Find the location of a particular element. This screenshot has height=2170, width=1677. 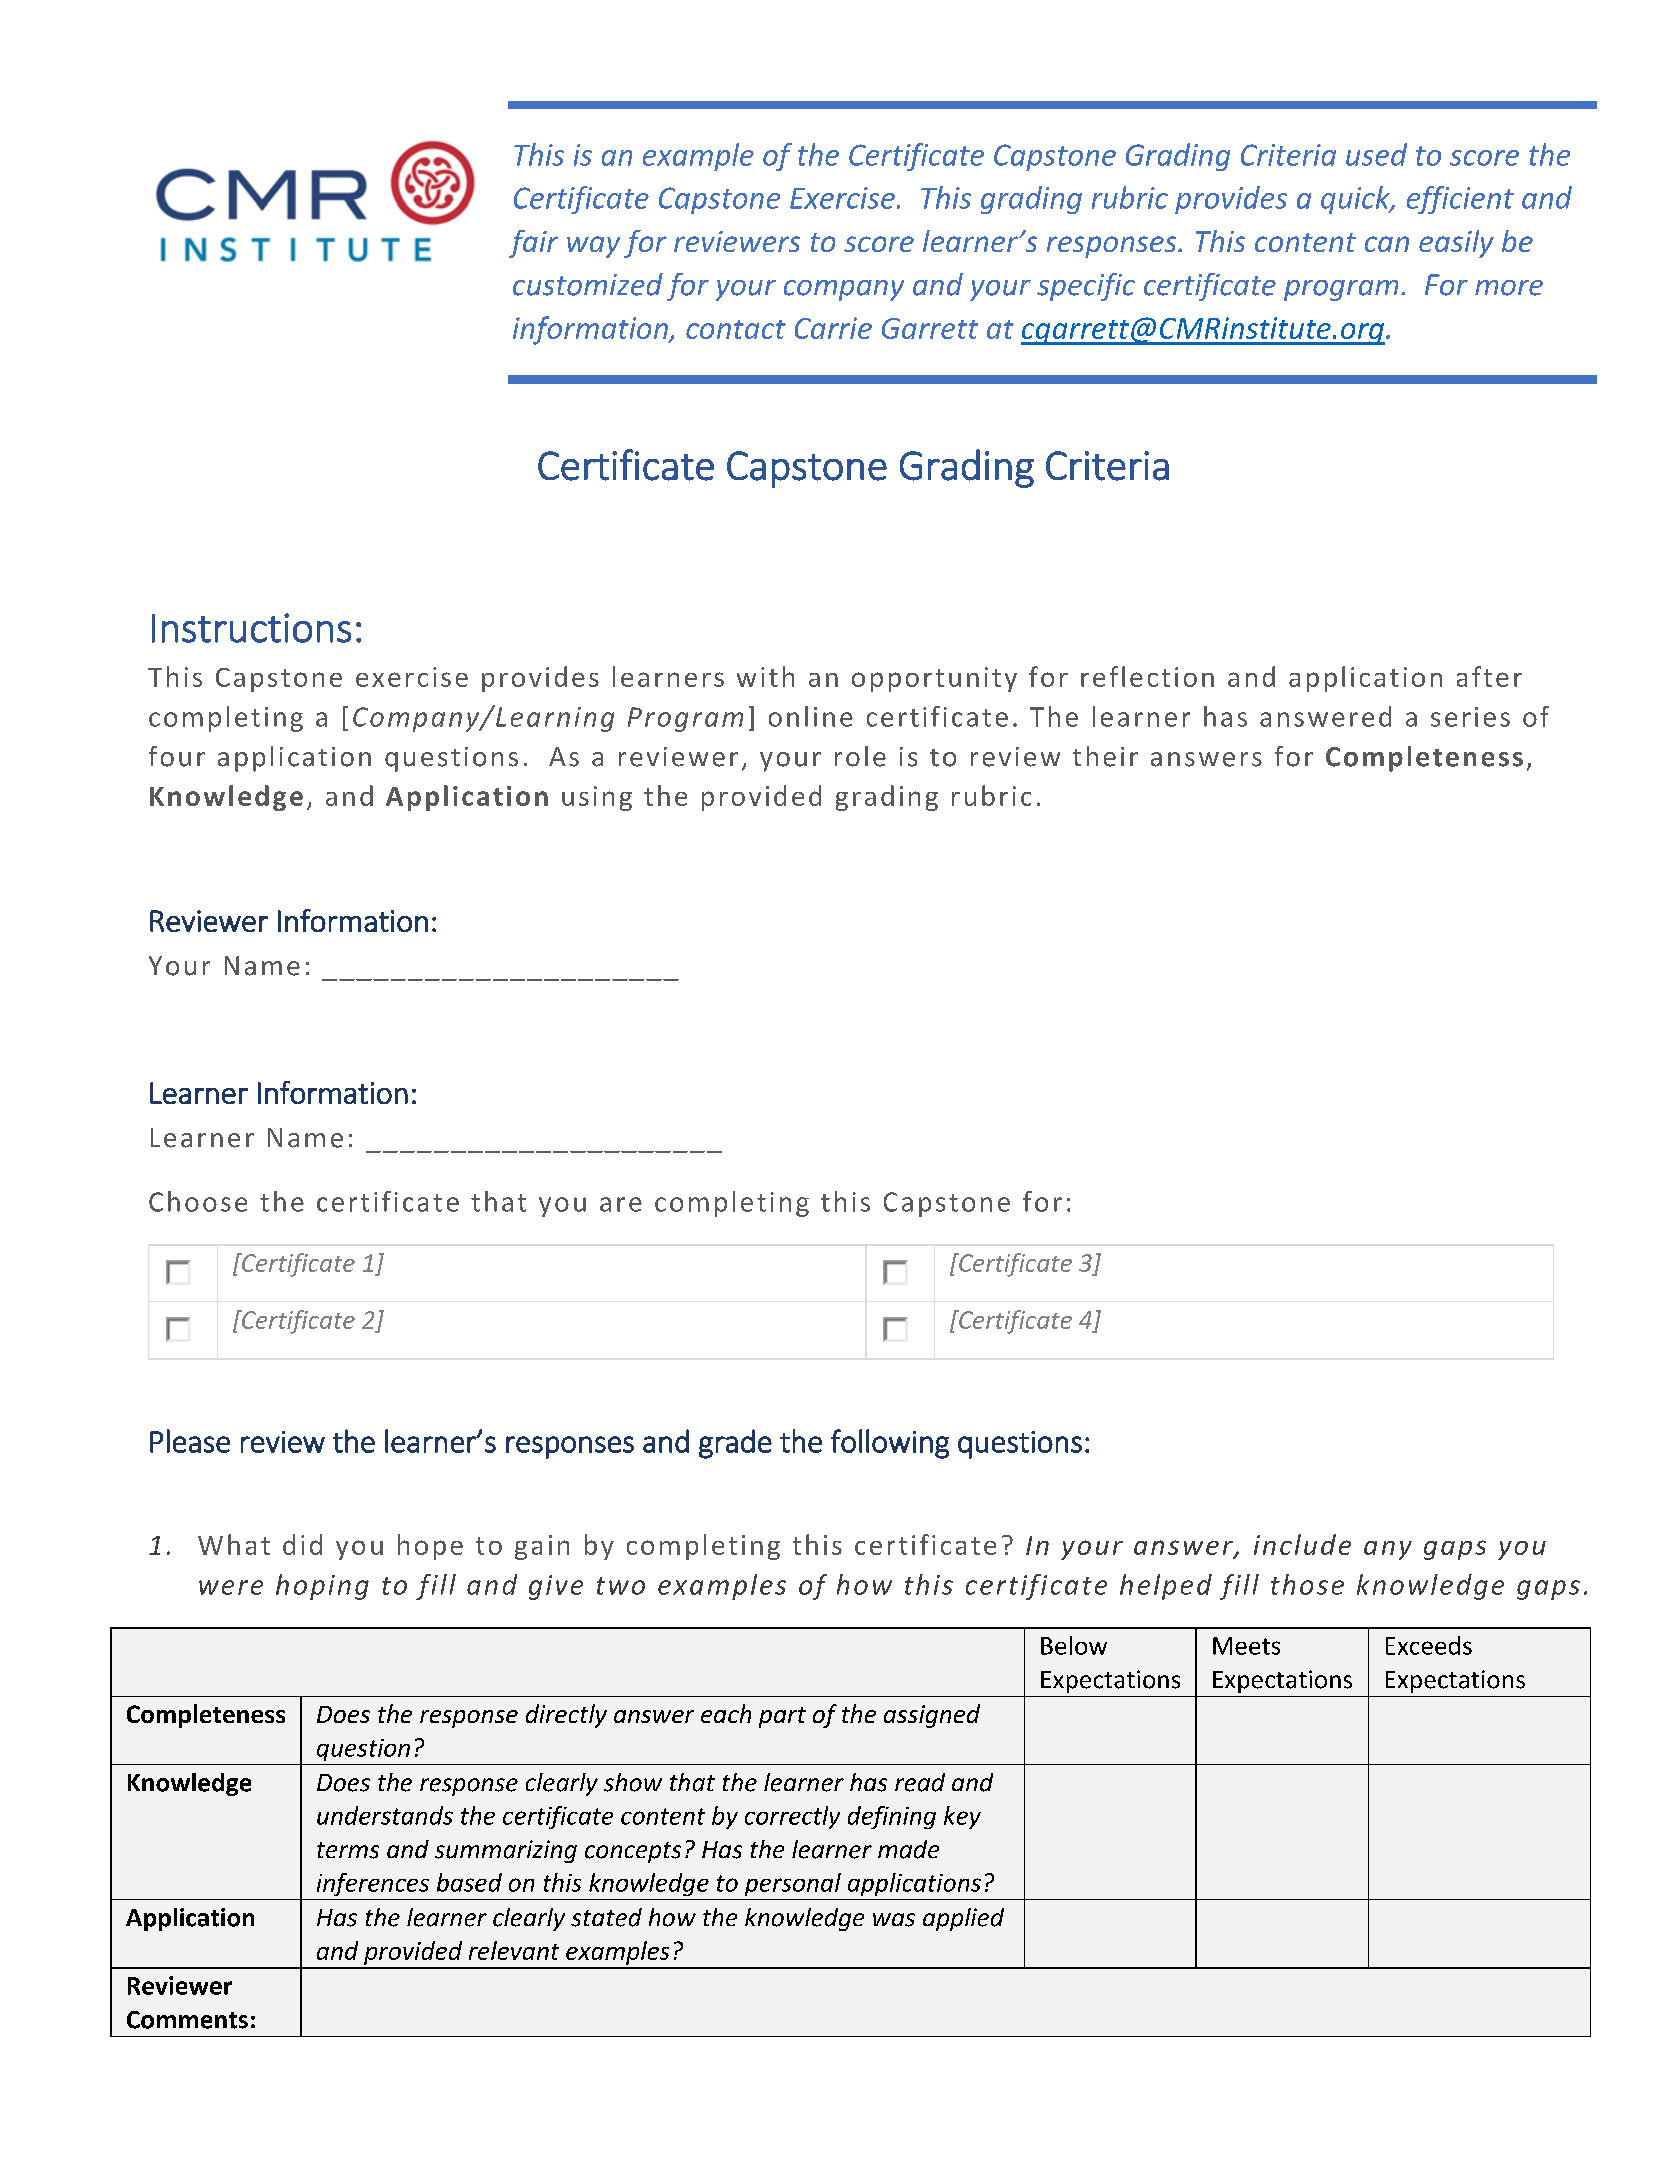

quick is located at coordinates (1356, 200).
